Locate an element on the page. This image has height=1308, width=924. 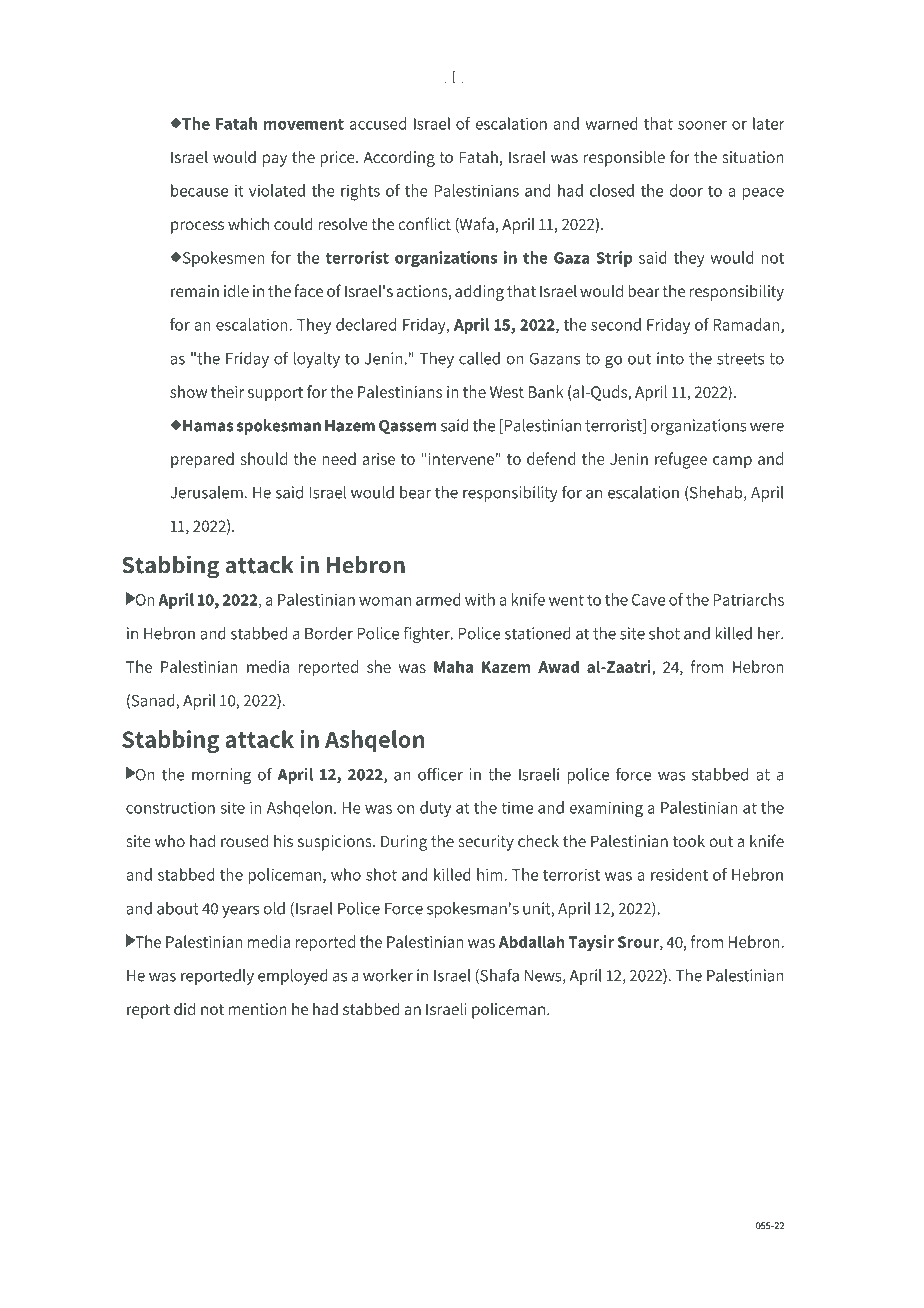
sooner is located at coordinates (702, 125).
